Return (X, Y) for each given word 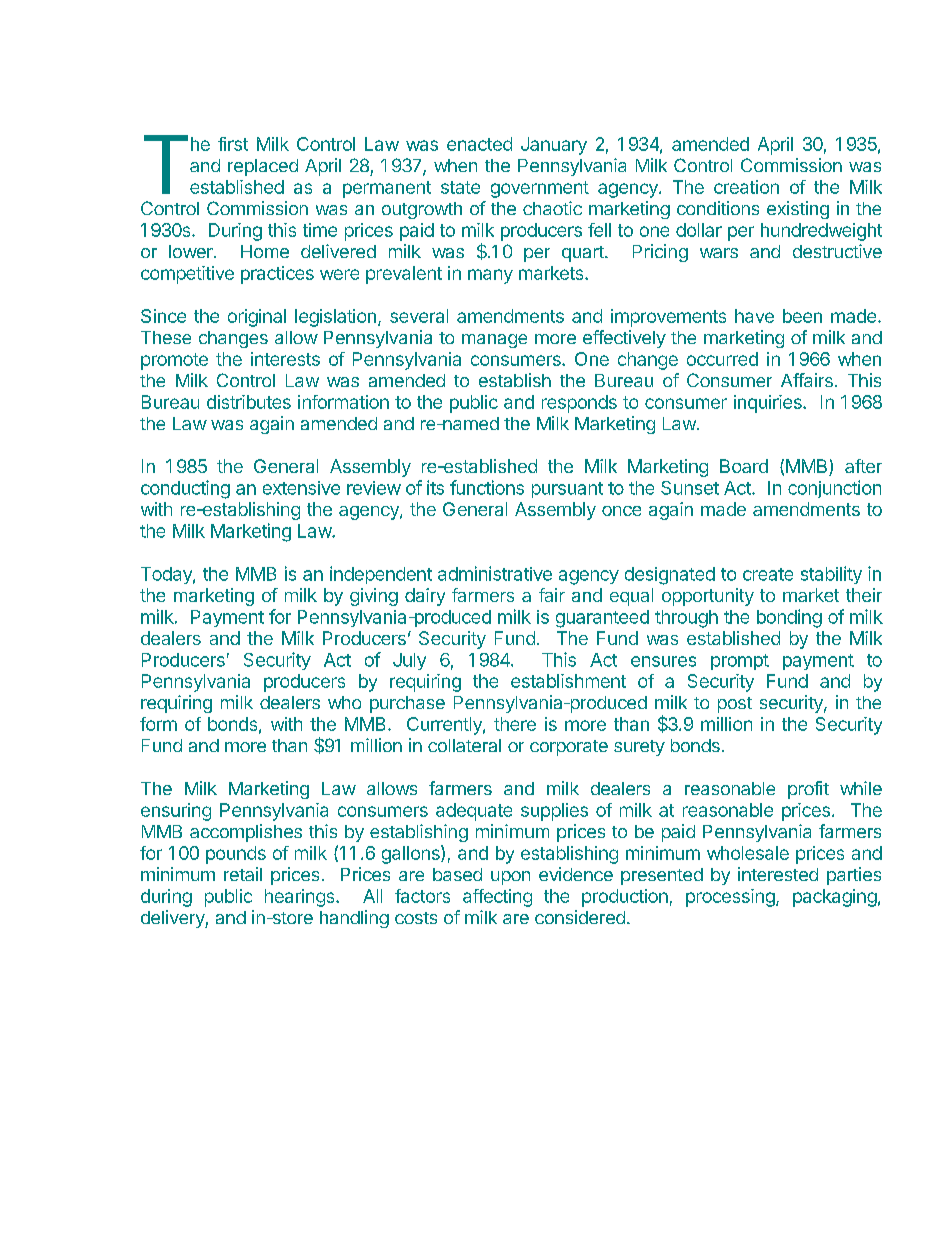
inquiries (769, 404)
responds (579, 404)
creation (746, 187)
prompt (740, 662)
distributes (249, 402)
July (409, 661)
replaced (263, 167)
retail (243, 874)
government (540, 189)
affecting (497, 898)
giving (374, 597)
